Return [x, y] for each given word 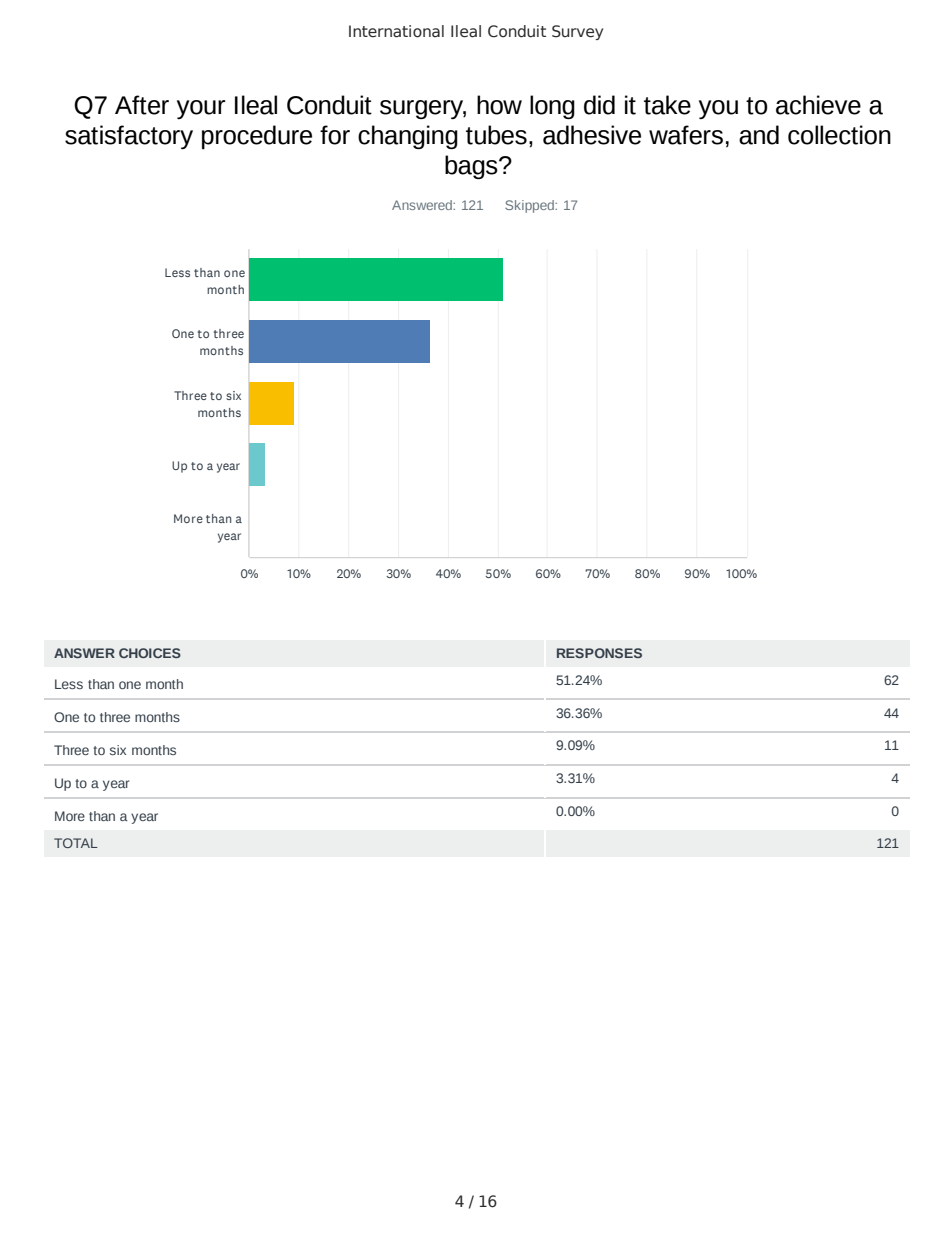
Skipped [530, 206]
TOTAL [76, 843]
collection [839, 135]
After [142, 105]
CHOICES [150, 653]
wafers [686, 135]
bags [472, 167]
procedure [257, 137]
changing [408, 137]
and [759, 135]
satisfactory [129, 137]
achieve [818, 105]
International [396, 31]
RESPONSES [599, 653]
